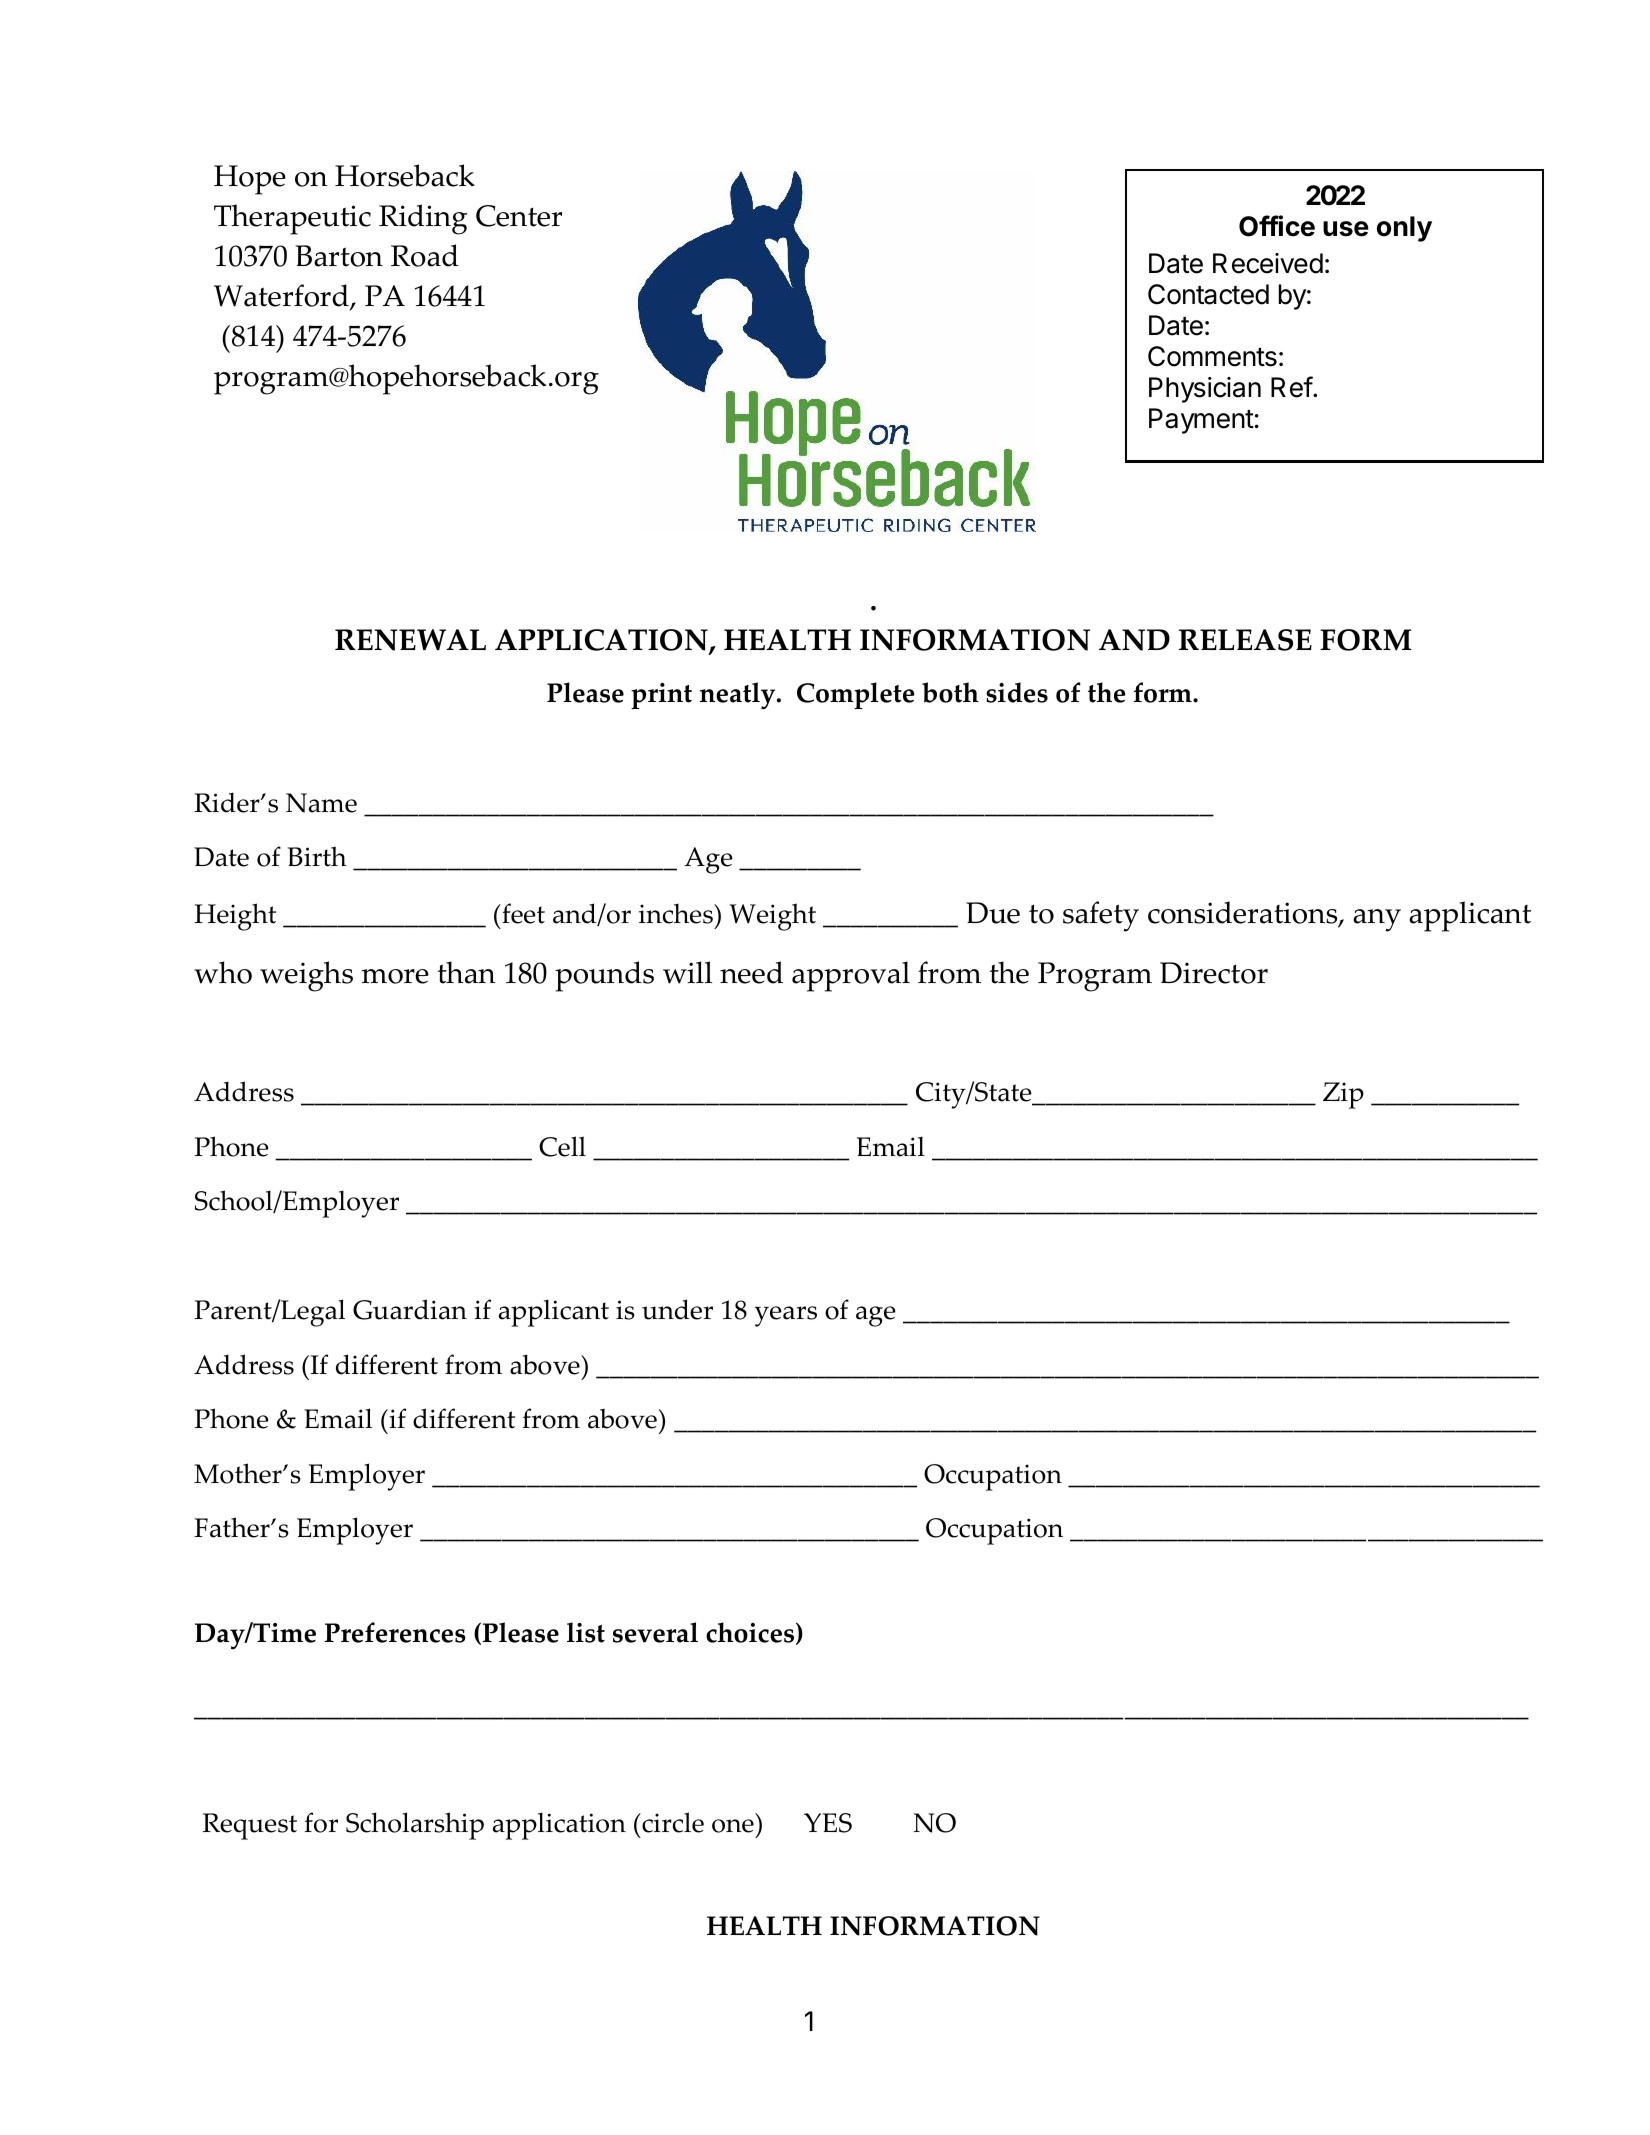 This image has width=1650, height=2135. What do you see at coordinates (415, 1826) in the image?
I see `Scholarship` at bounding box center [415, 1826].
